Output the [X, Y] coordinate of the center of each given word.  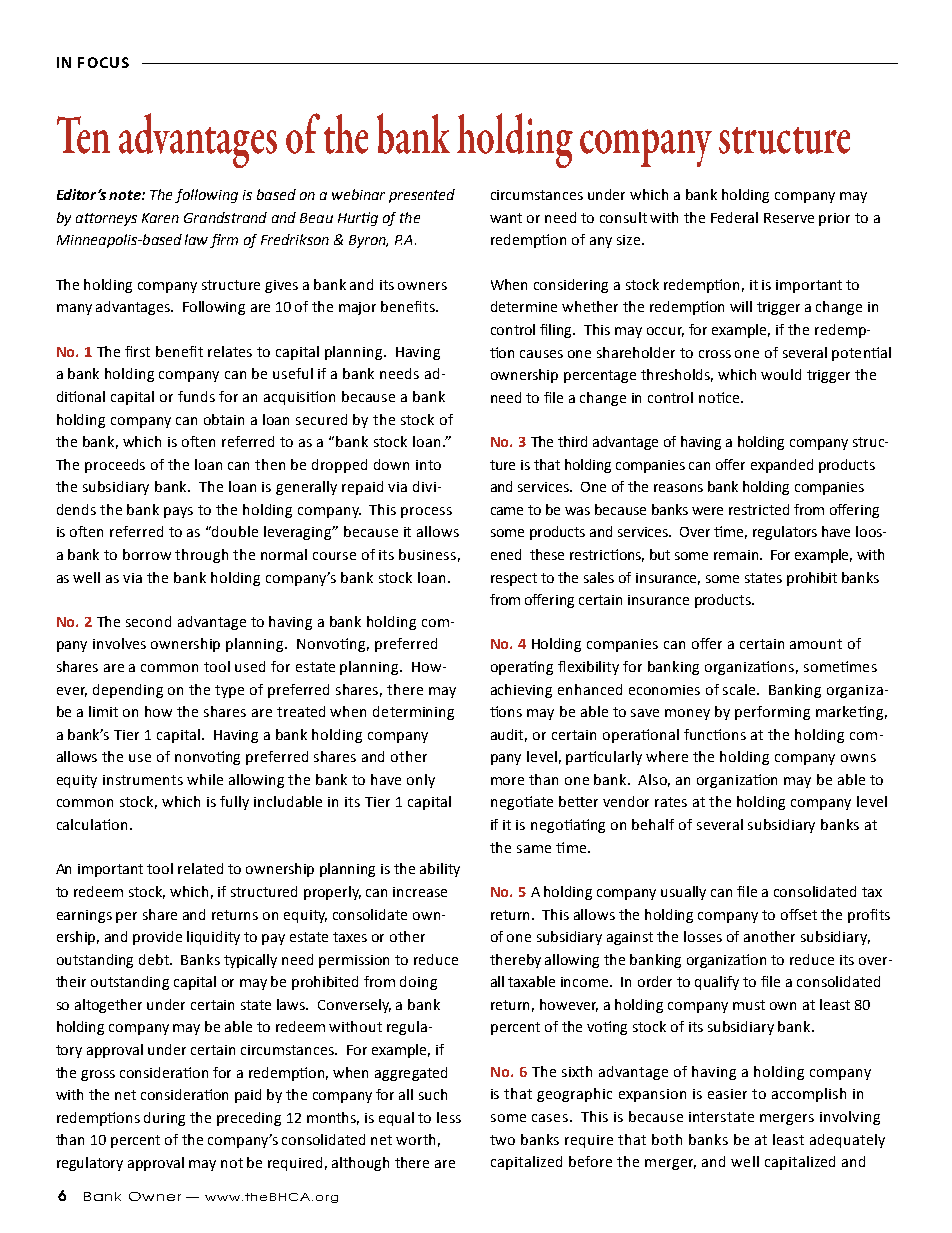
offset [799, 914]
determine [524, 306]
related [200, 868]
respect [514, 579]
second [148, 621]
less [449, 1117]
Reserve [789, 218]
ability [440, 870]
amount [816, 644]
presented [422, 196]
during [164, 1119]
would [781, 374]
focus [103, 62]
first [137, 351]
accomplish [809, 1095]
